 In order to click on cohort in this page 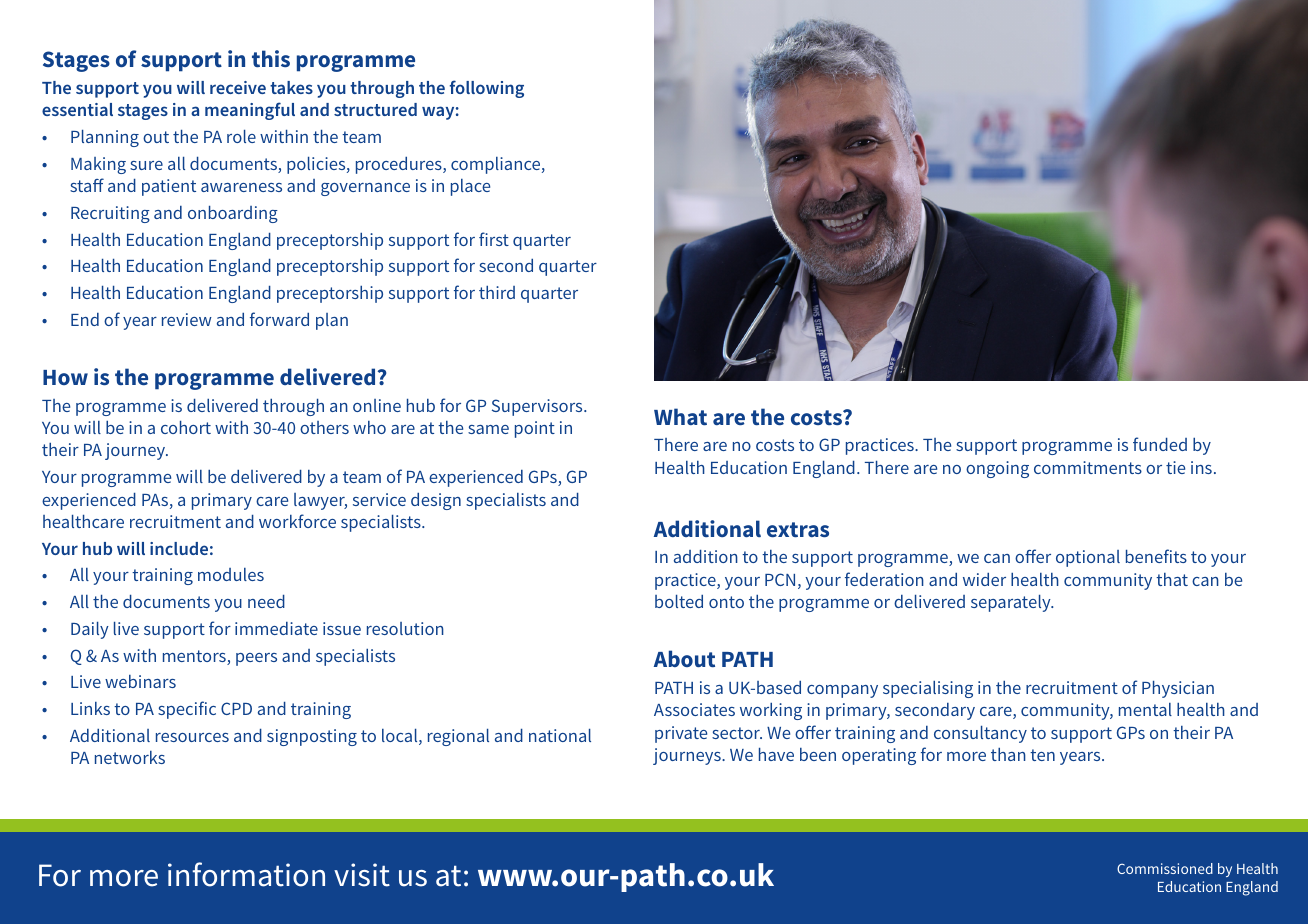, I will do `click(186, 427)`.
